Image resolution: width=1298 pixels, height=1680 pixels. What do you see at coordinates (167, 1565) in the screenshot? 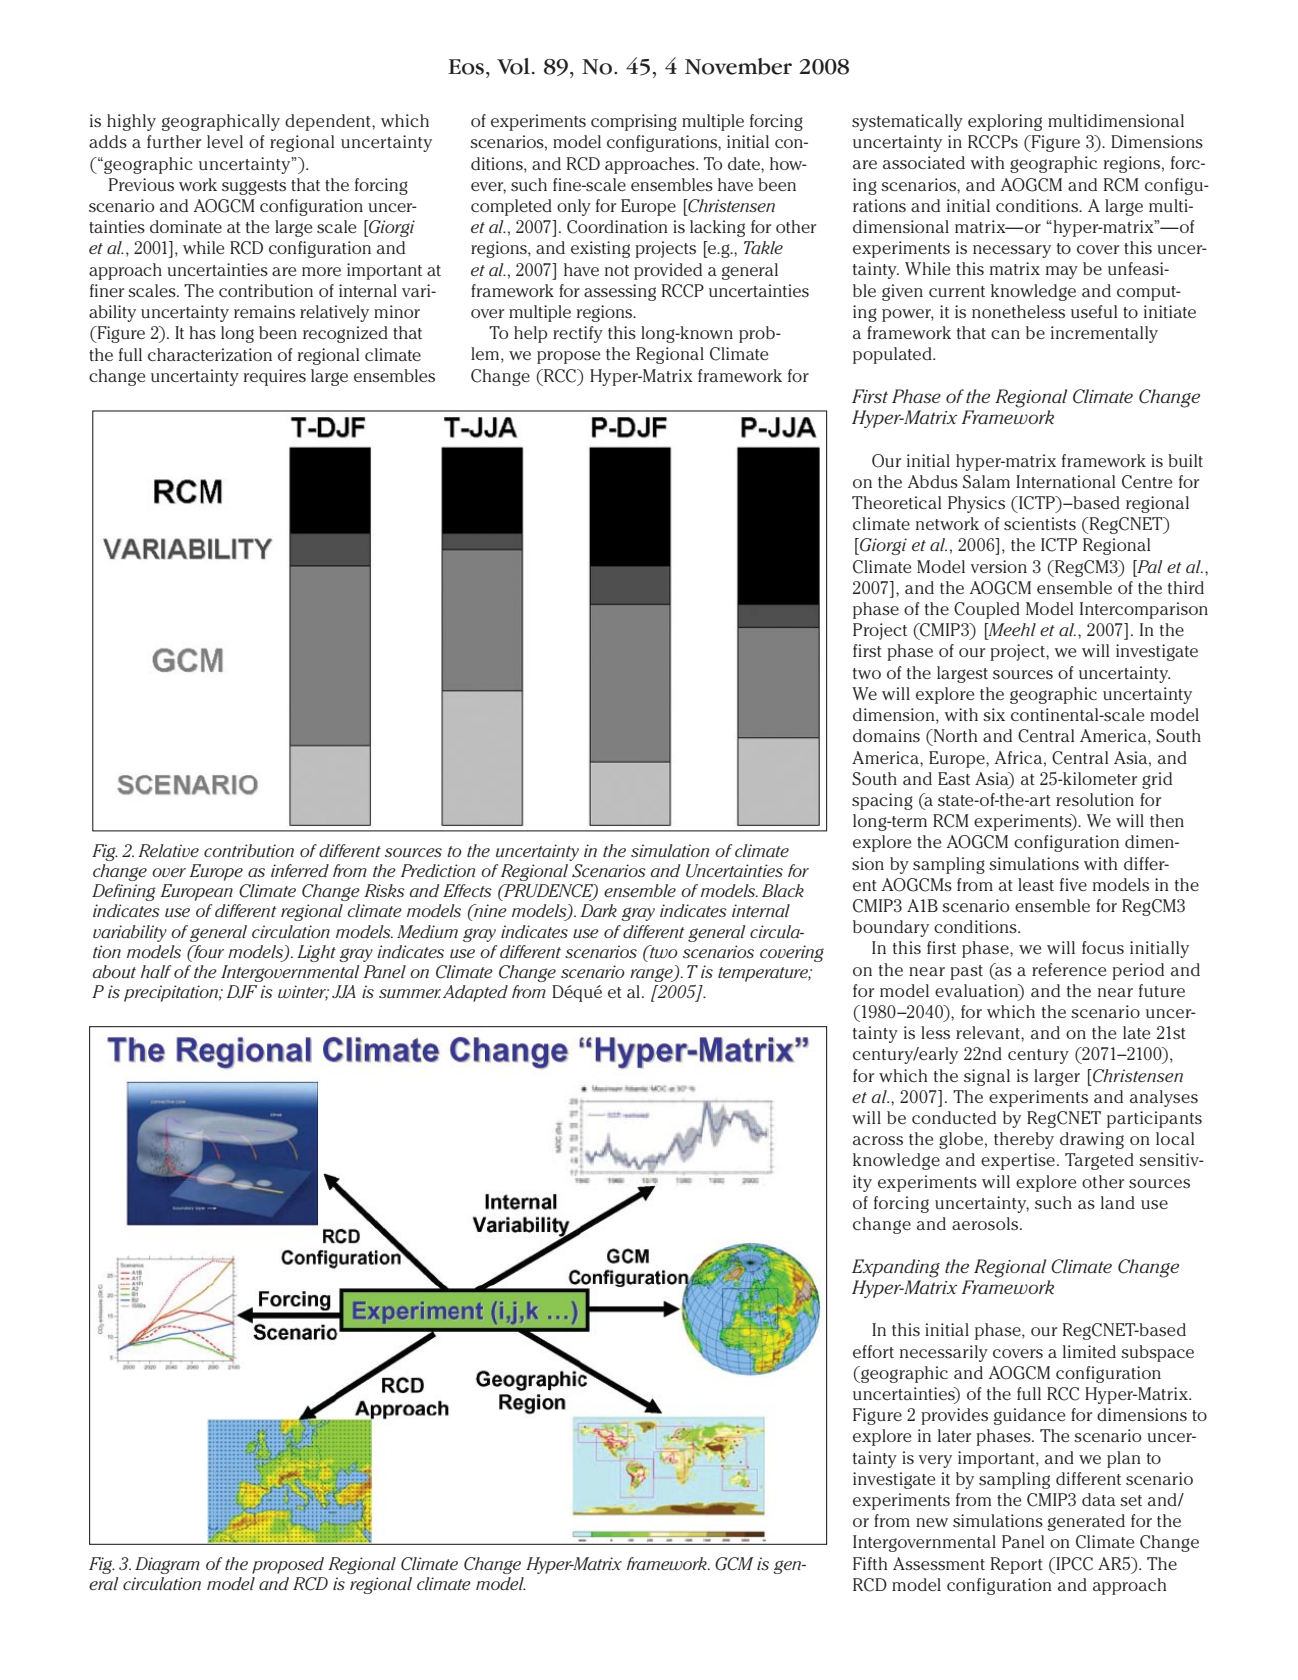
I see `Diagram` at bounding box center [167, 1565].
